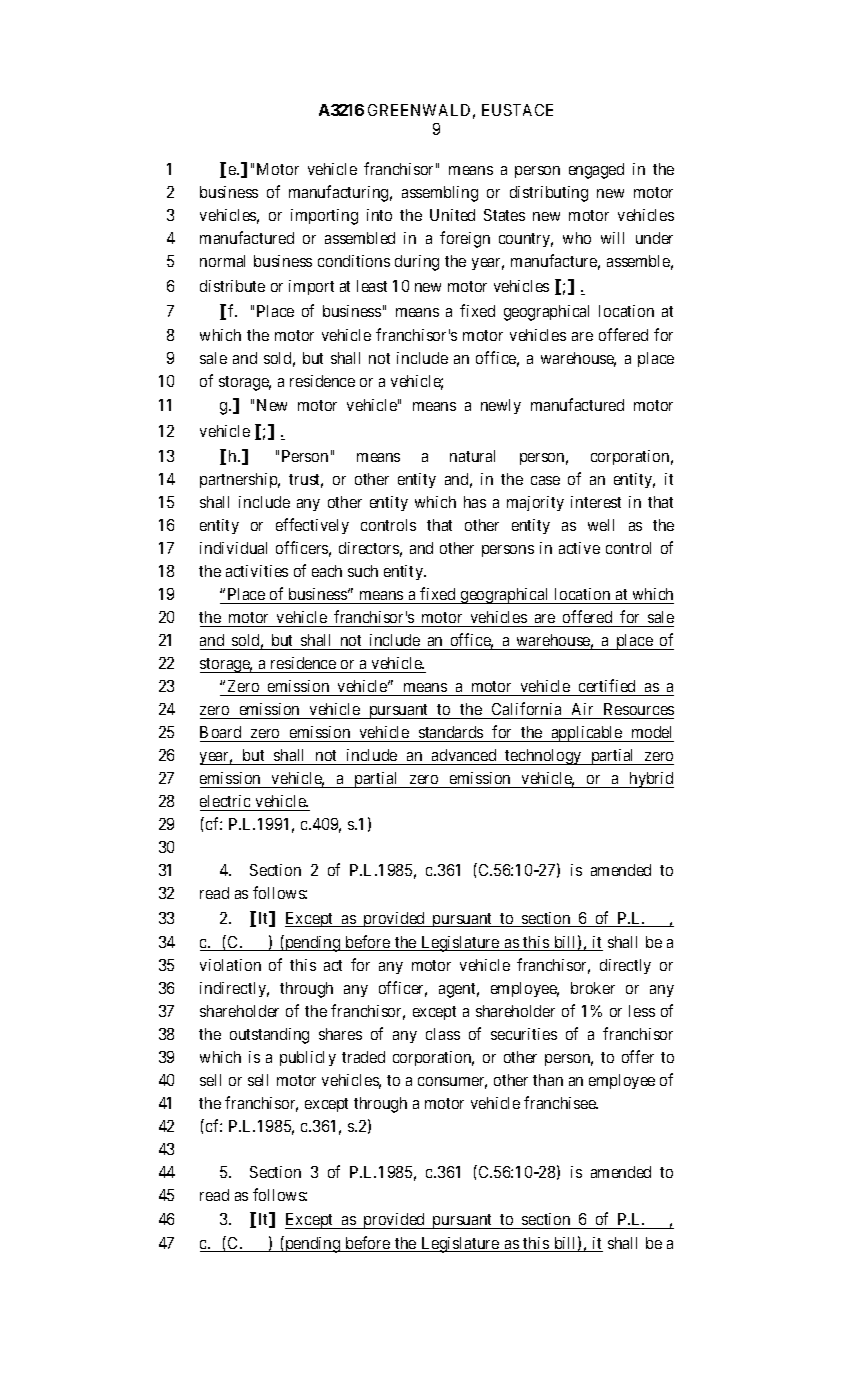 This screenshot has height=1400, width=849. I want to click on well, so click(601, 525).
